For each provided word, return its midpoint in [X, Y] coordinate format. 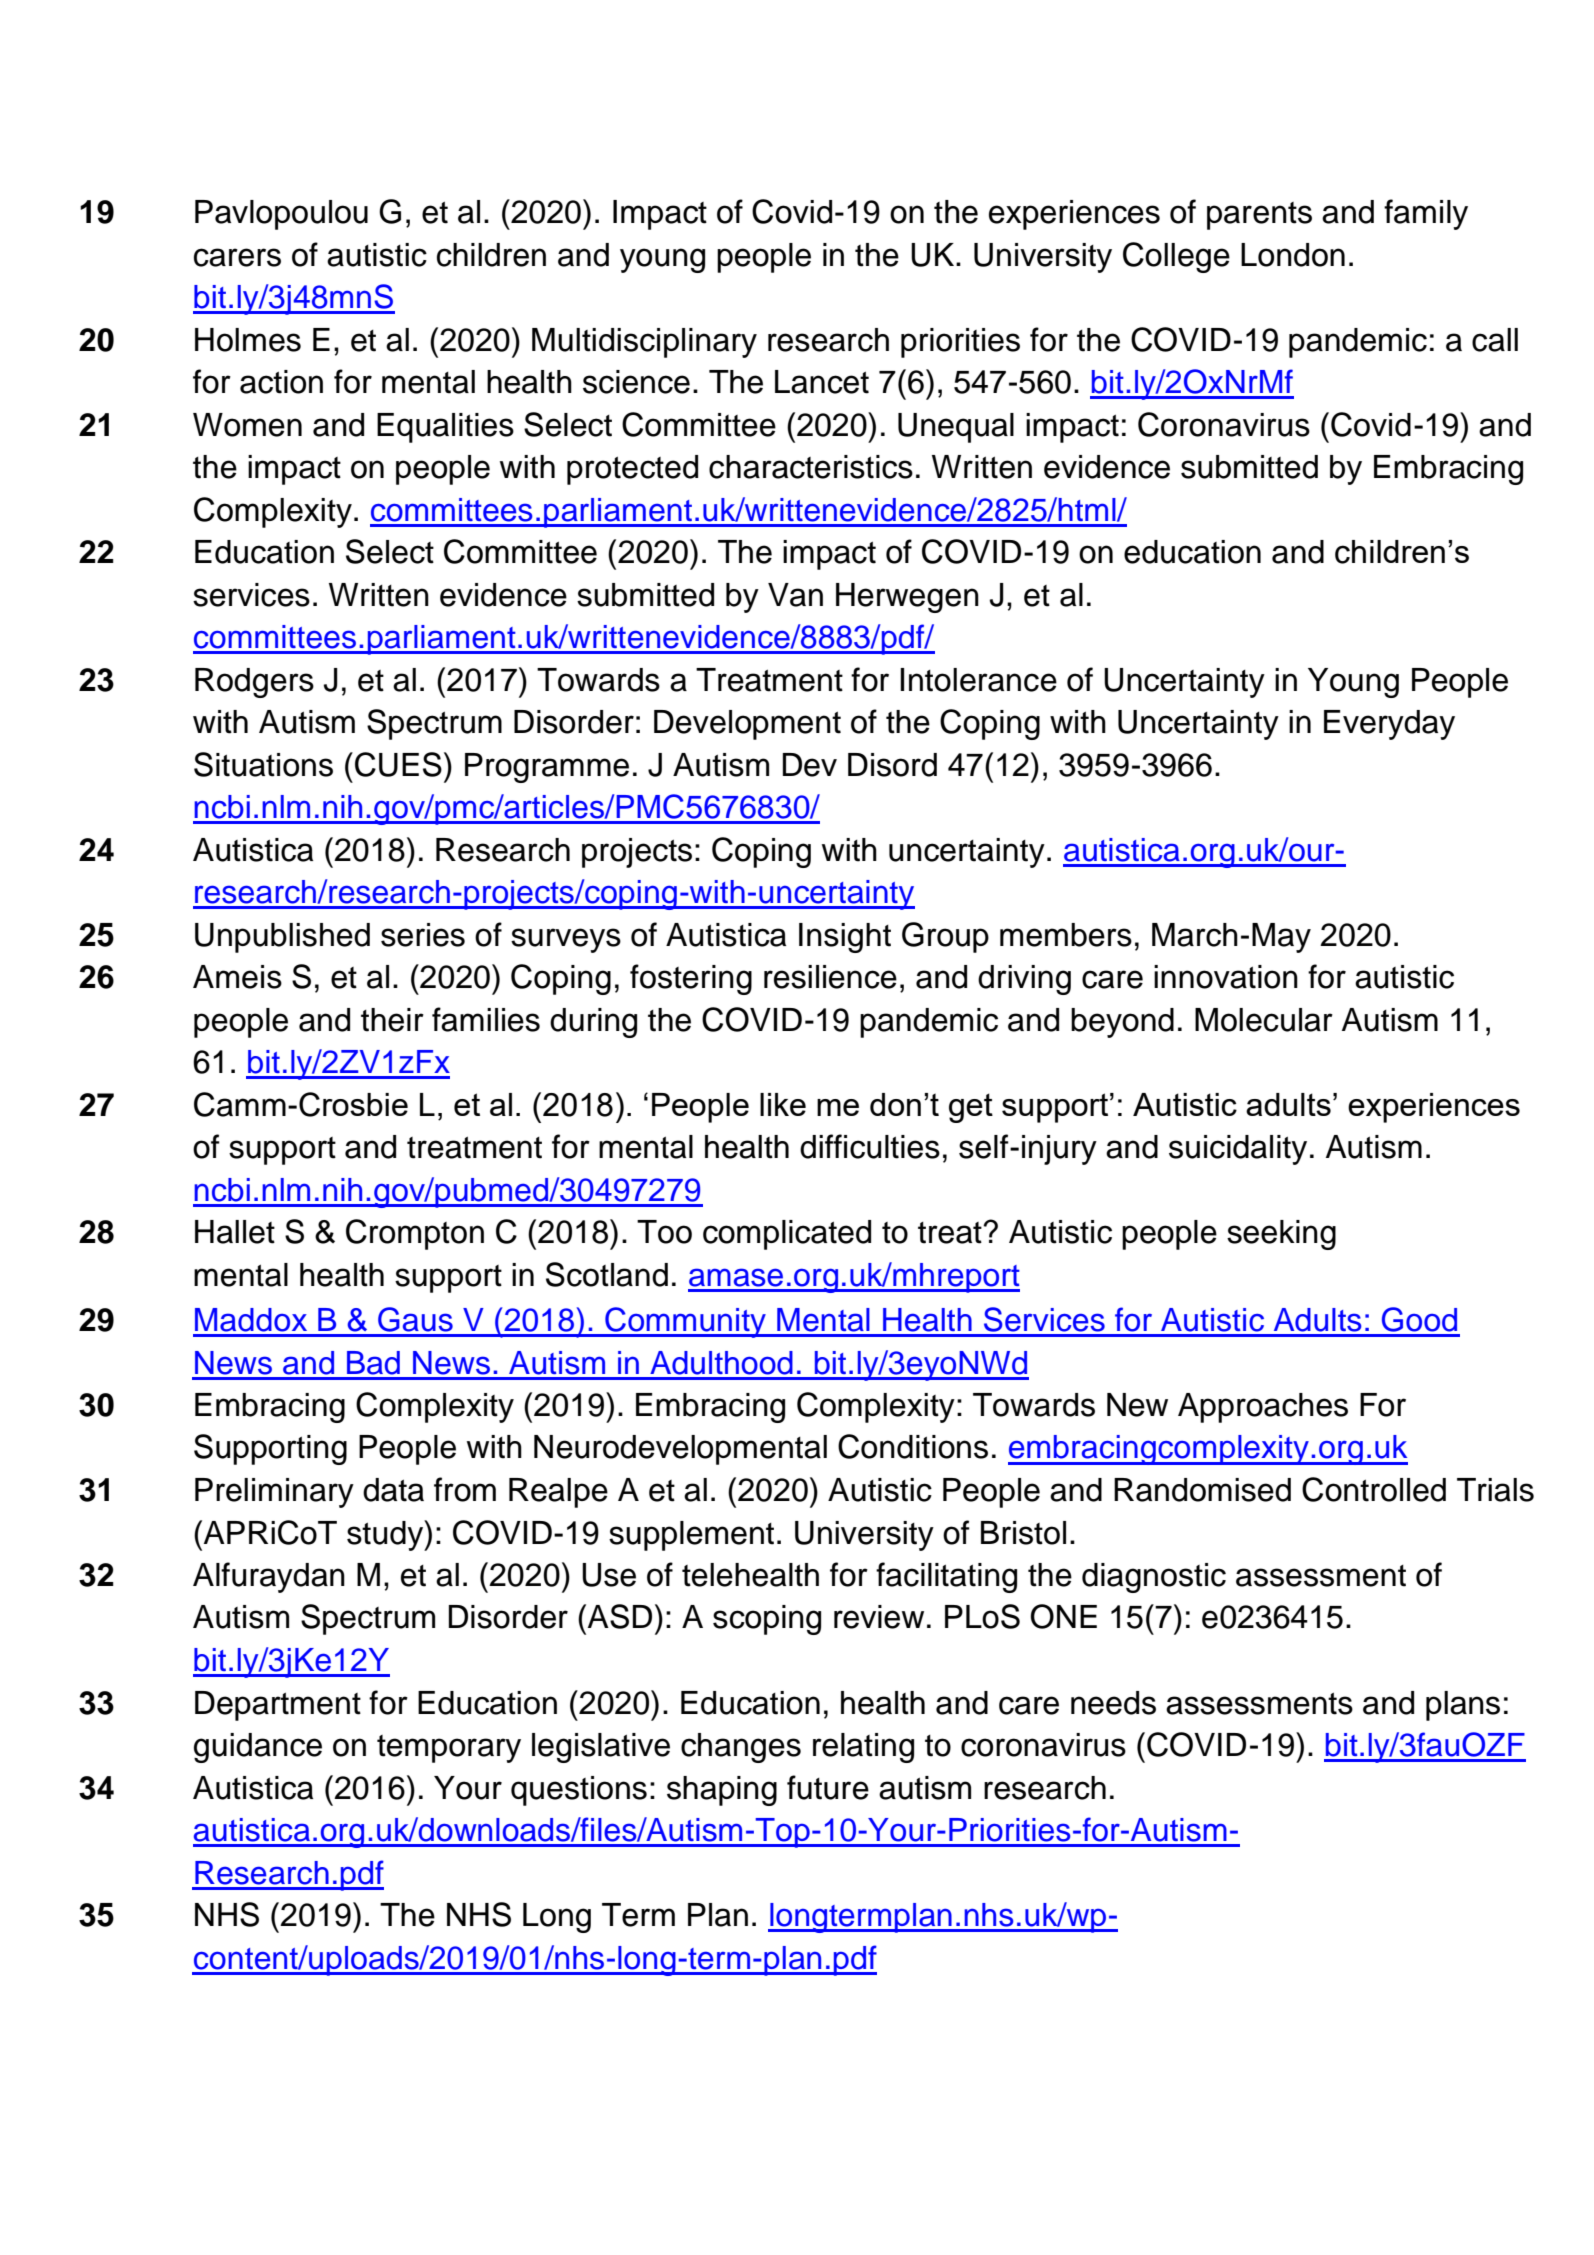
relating [863, 1748]
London [1293, 255]
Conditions [913, 1446]
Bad [373, 1363]
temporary [449, 1749]
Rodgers [254, 683]
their [392, 1020]
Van [795, 595]
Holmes [248, 340]
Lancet [822, 382]
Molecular [1264, 1020]
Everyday [1389, 725]
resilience [830, 977]
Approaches [1263, 1408]
